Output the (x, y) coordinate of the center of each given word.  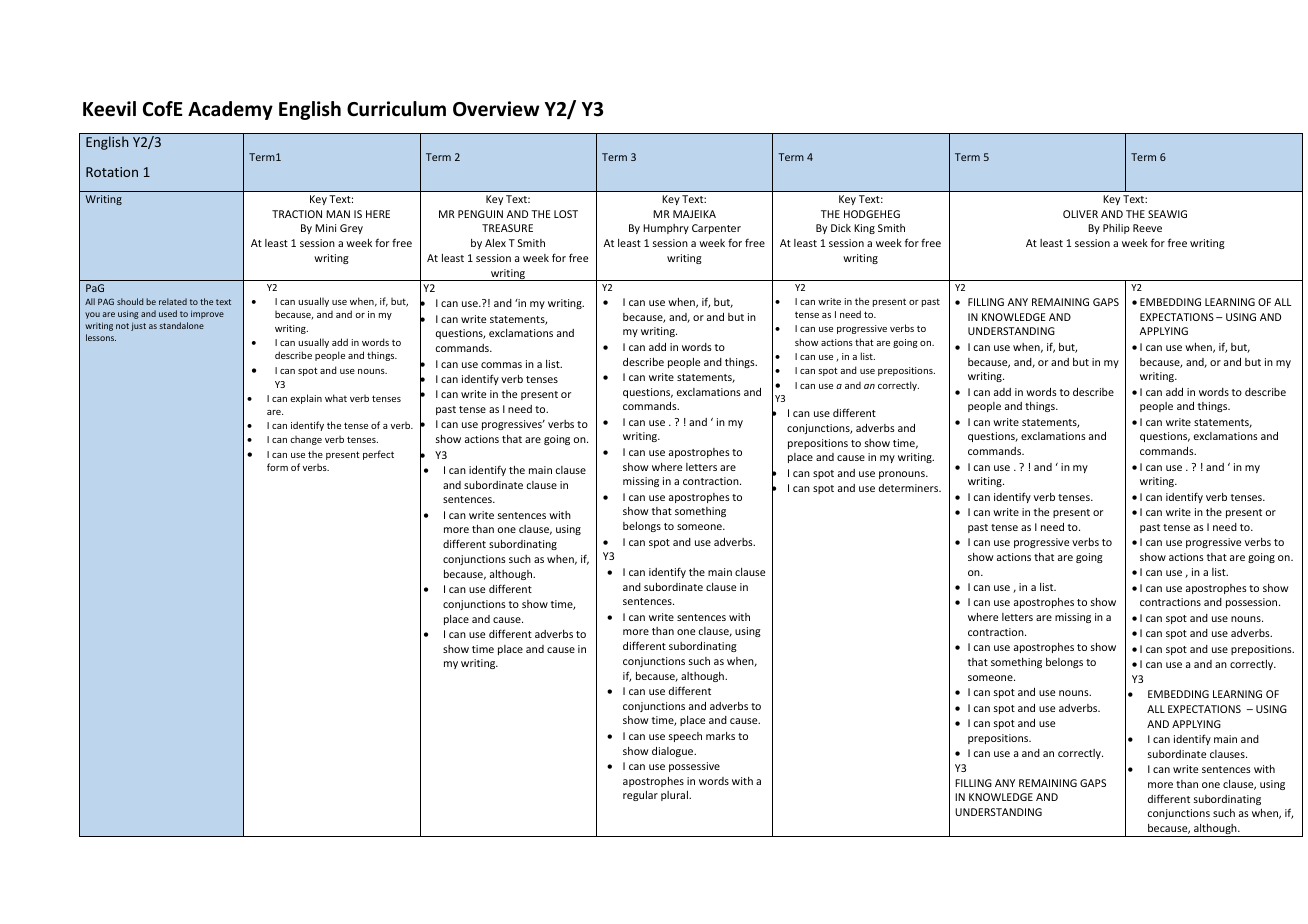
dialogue (674, 752)
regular (640, 796)
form (277, 467)
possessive (694, 767)
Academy (230, 110)
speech (685, 737)
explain (306, 399)
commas (501, 365)
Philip (1116, 229)
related (173, 301)
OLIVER (1080, 214)
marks (720, 736)
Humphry (666, 229)
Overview (496, 109)
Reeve (1147, 228)
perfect (378, 455)
